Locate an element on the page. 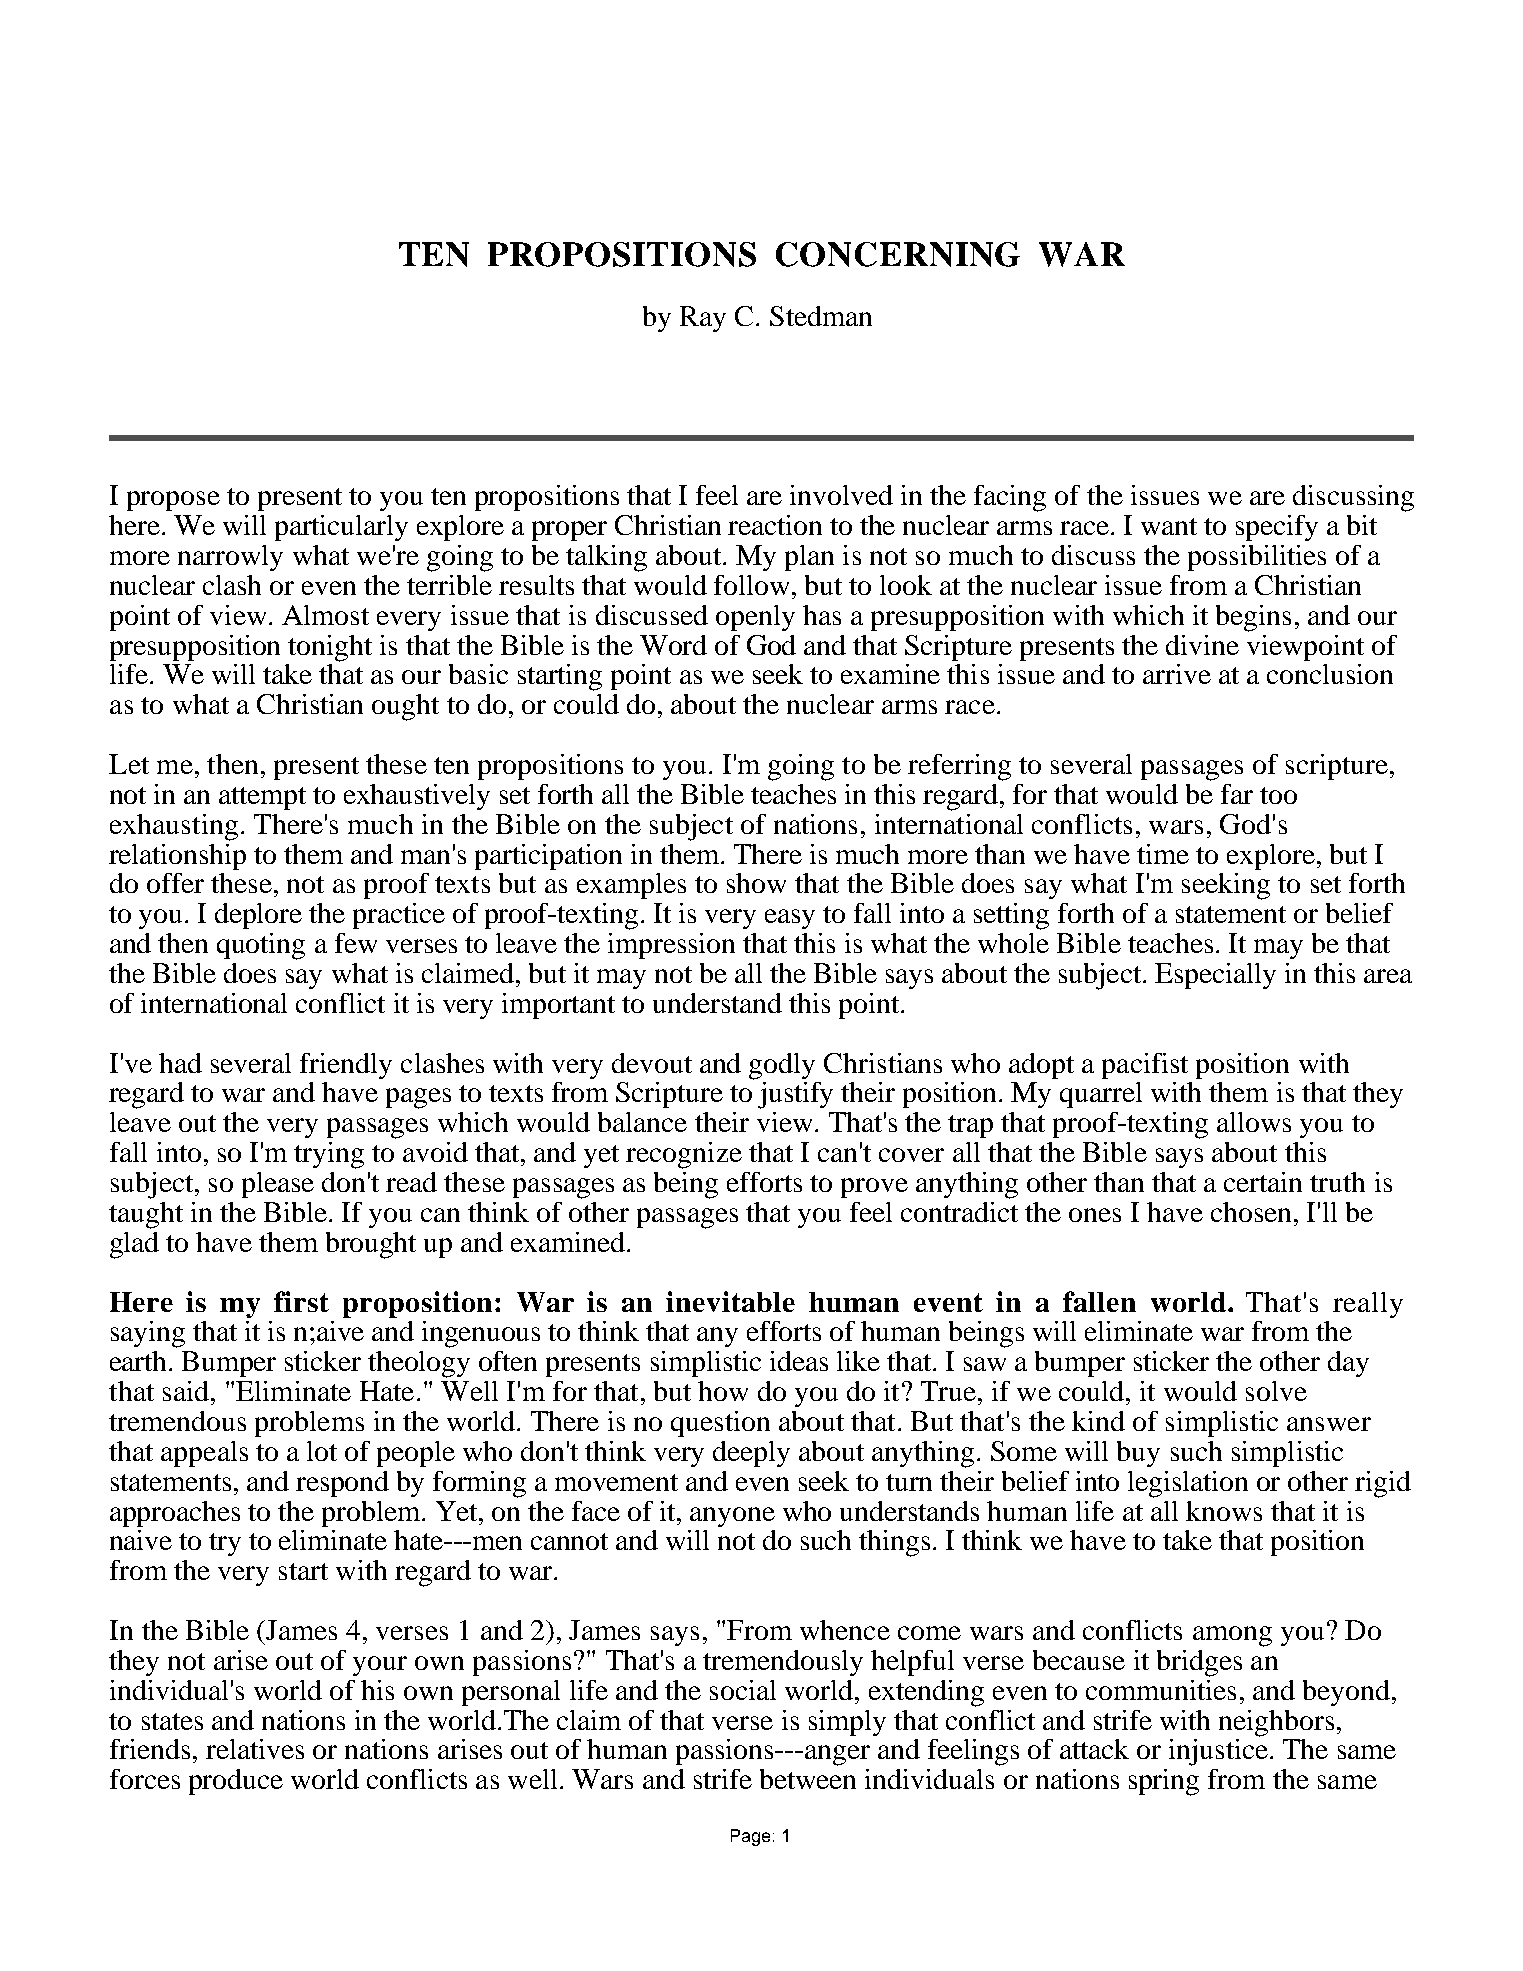 This page has width=1523, height=1971. friendly is located at coordinates (346, 1066).
